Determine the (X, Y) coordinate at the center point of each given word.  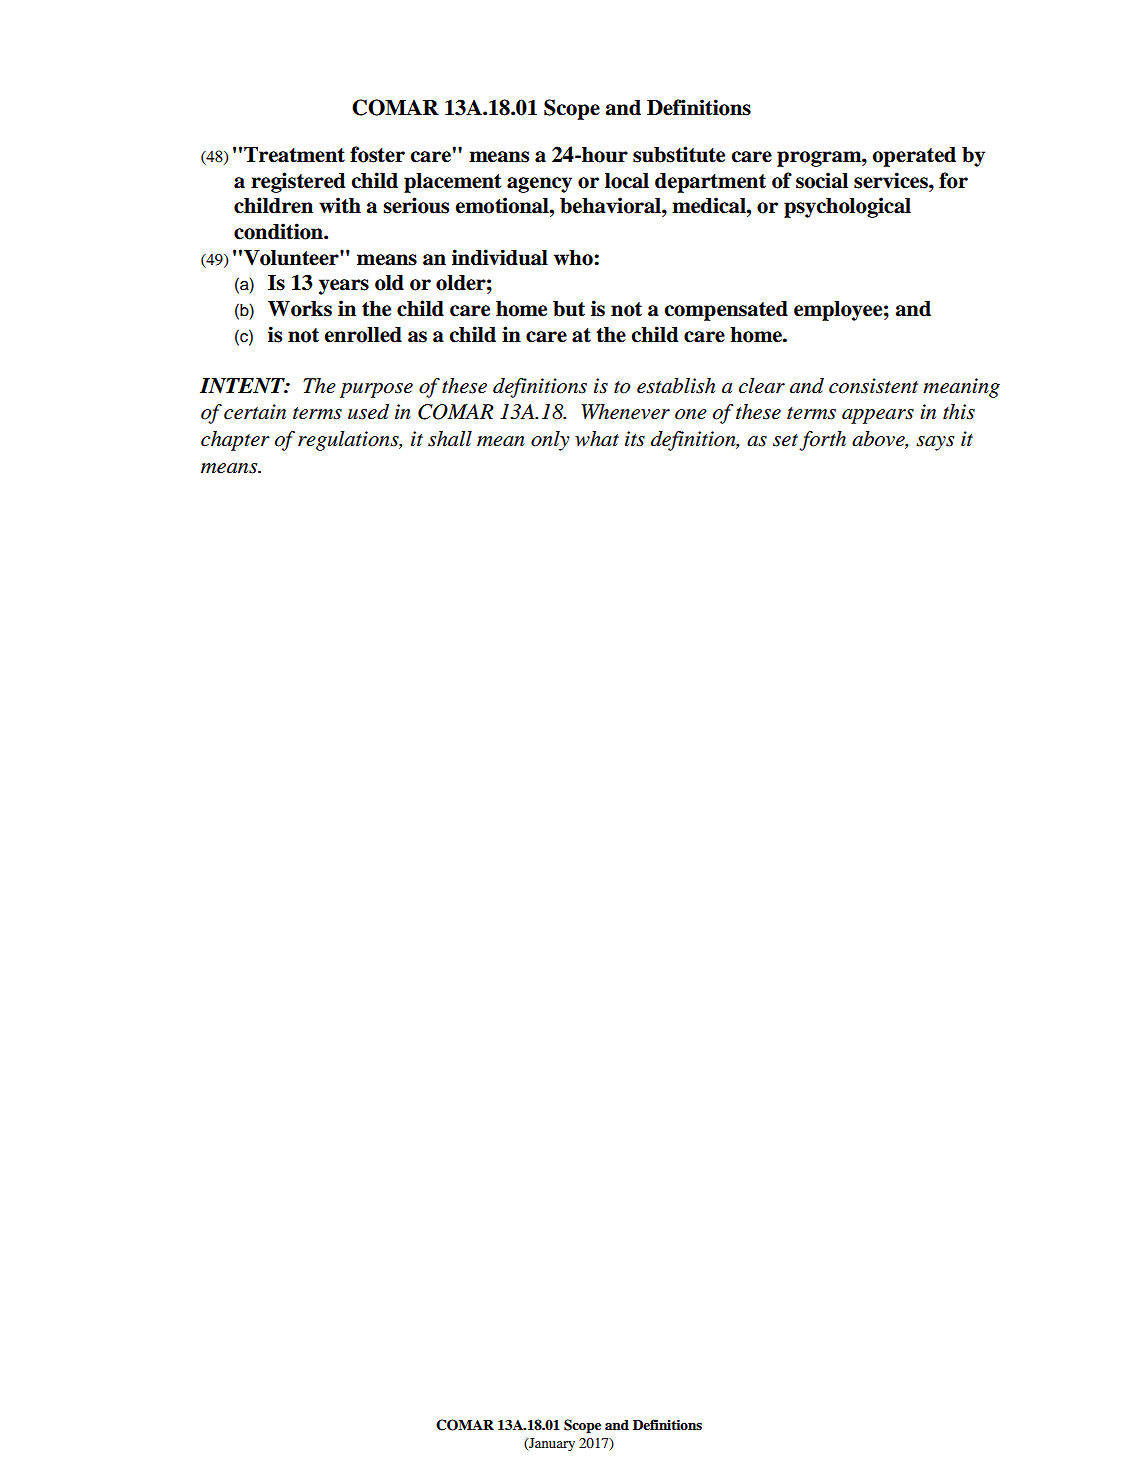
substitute (679, 154)
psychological (847, 207)
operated (914, 157)
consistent (873, 386)
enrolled (363, 335)
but (569, 309)
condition (279, 231)
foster (377, 154)
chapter (235, 441)
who (574, 258)
